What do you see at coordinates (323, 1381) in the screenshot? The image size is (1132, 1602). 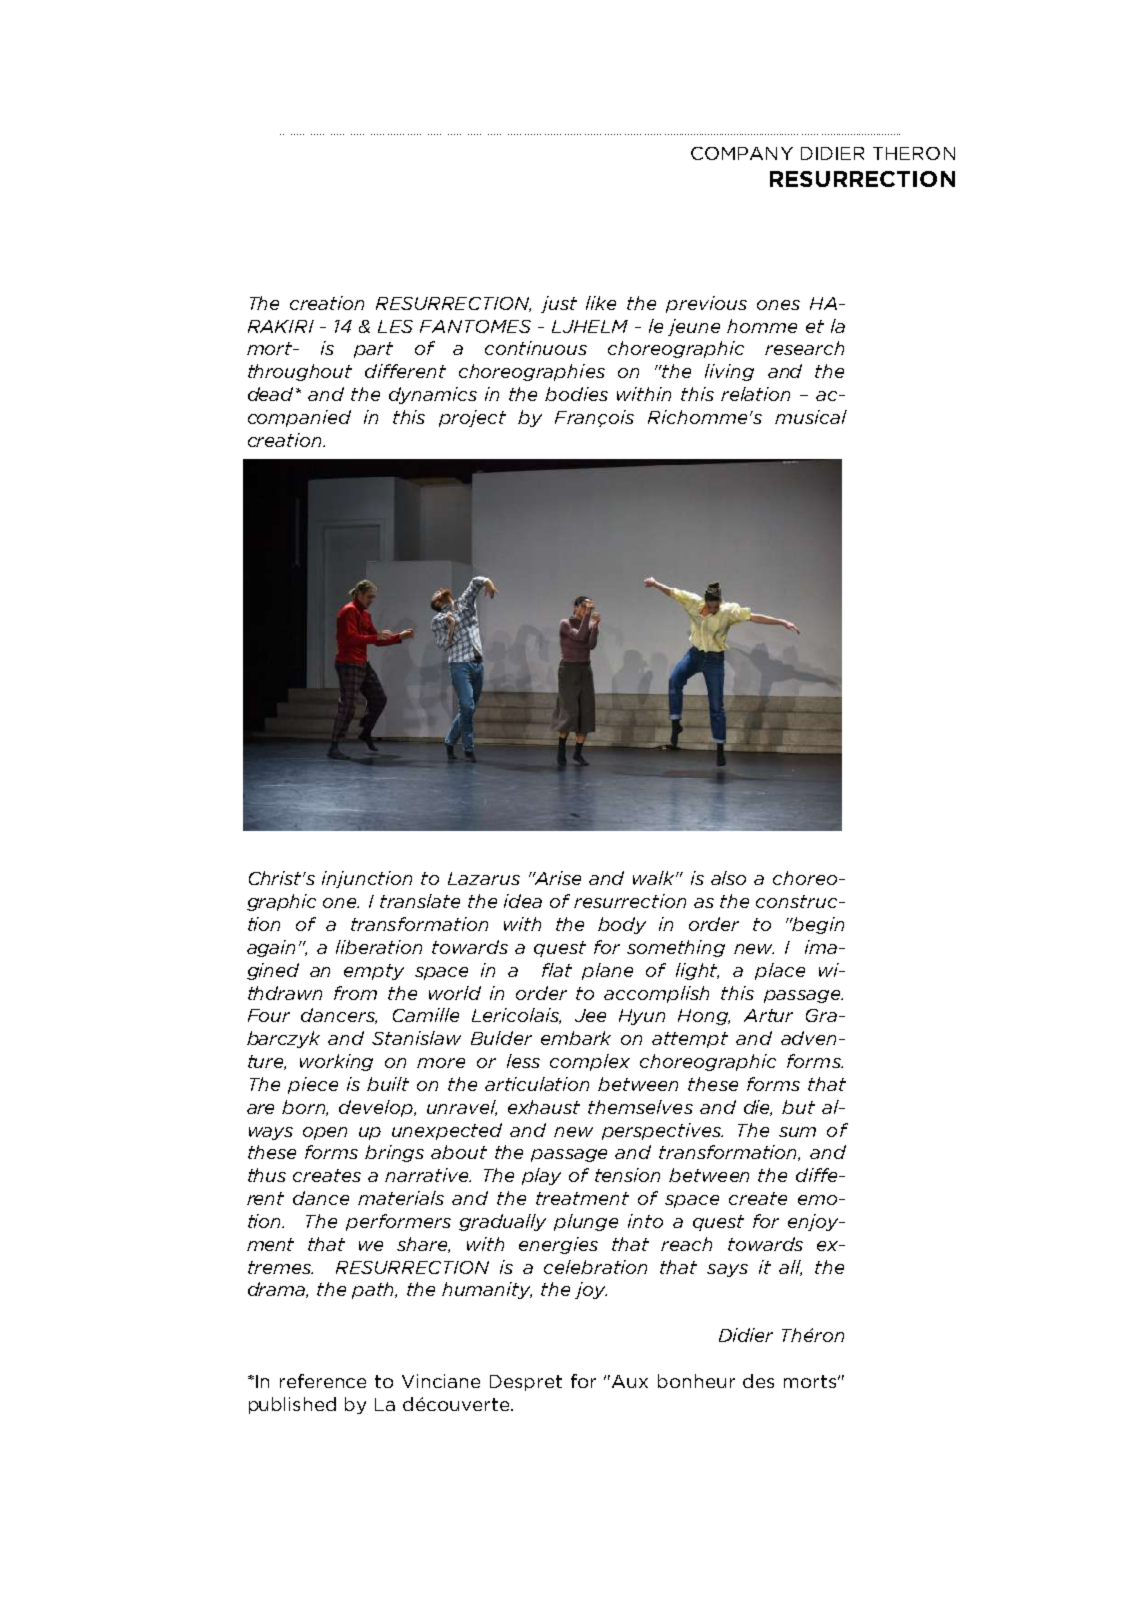 I see `reference` at bounding box center [323, 1381].
